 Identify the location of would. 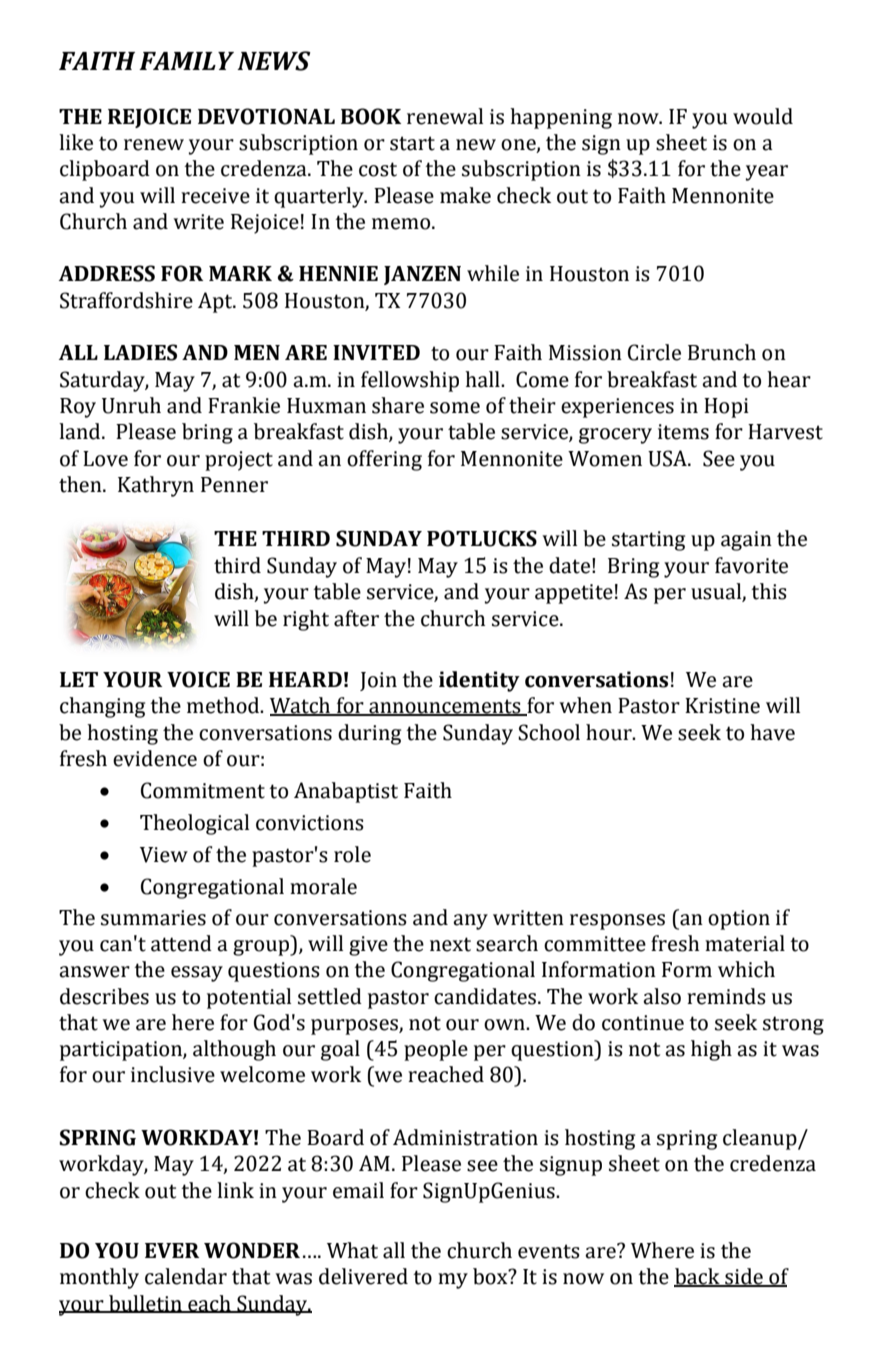
(763, 116).
